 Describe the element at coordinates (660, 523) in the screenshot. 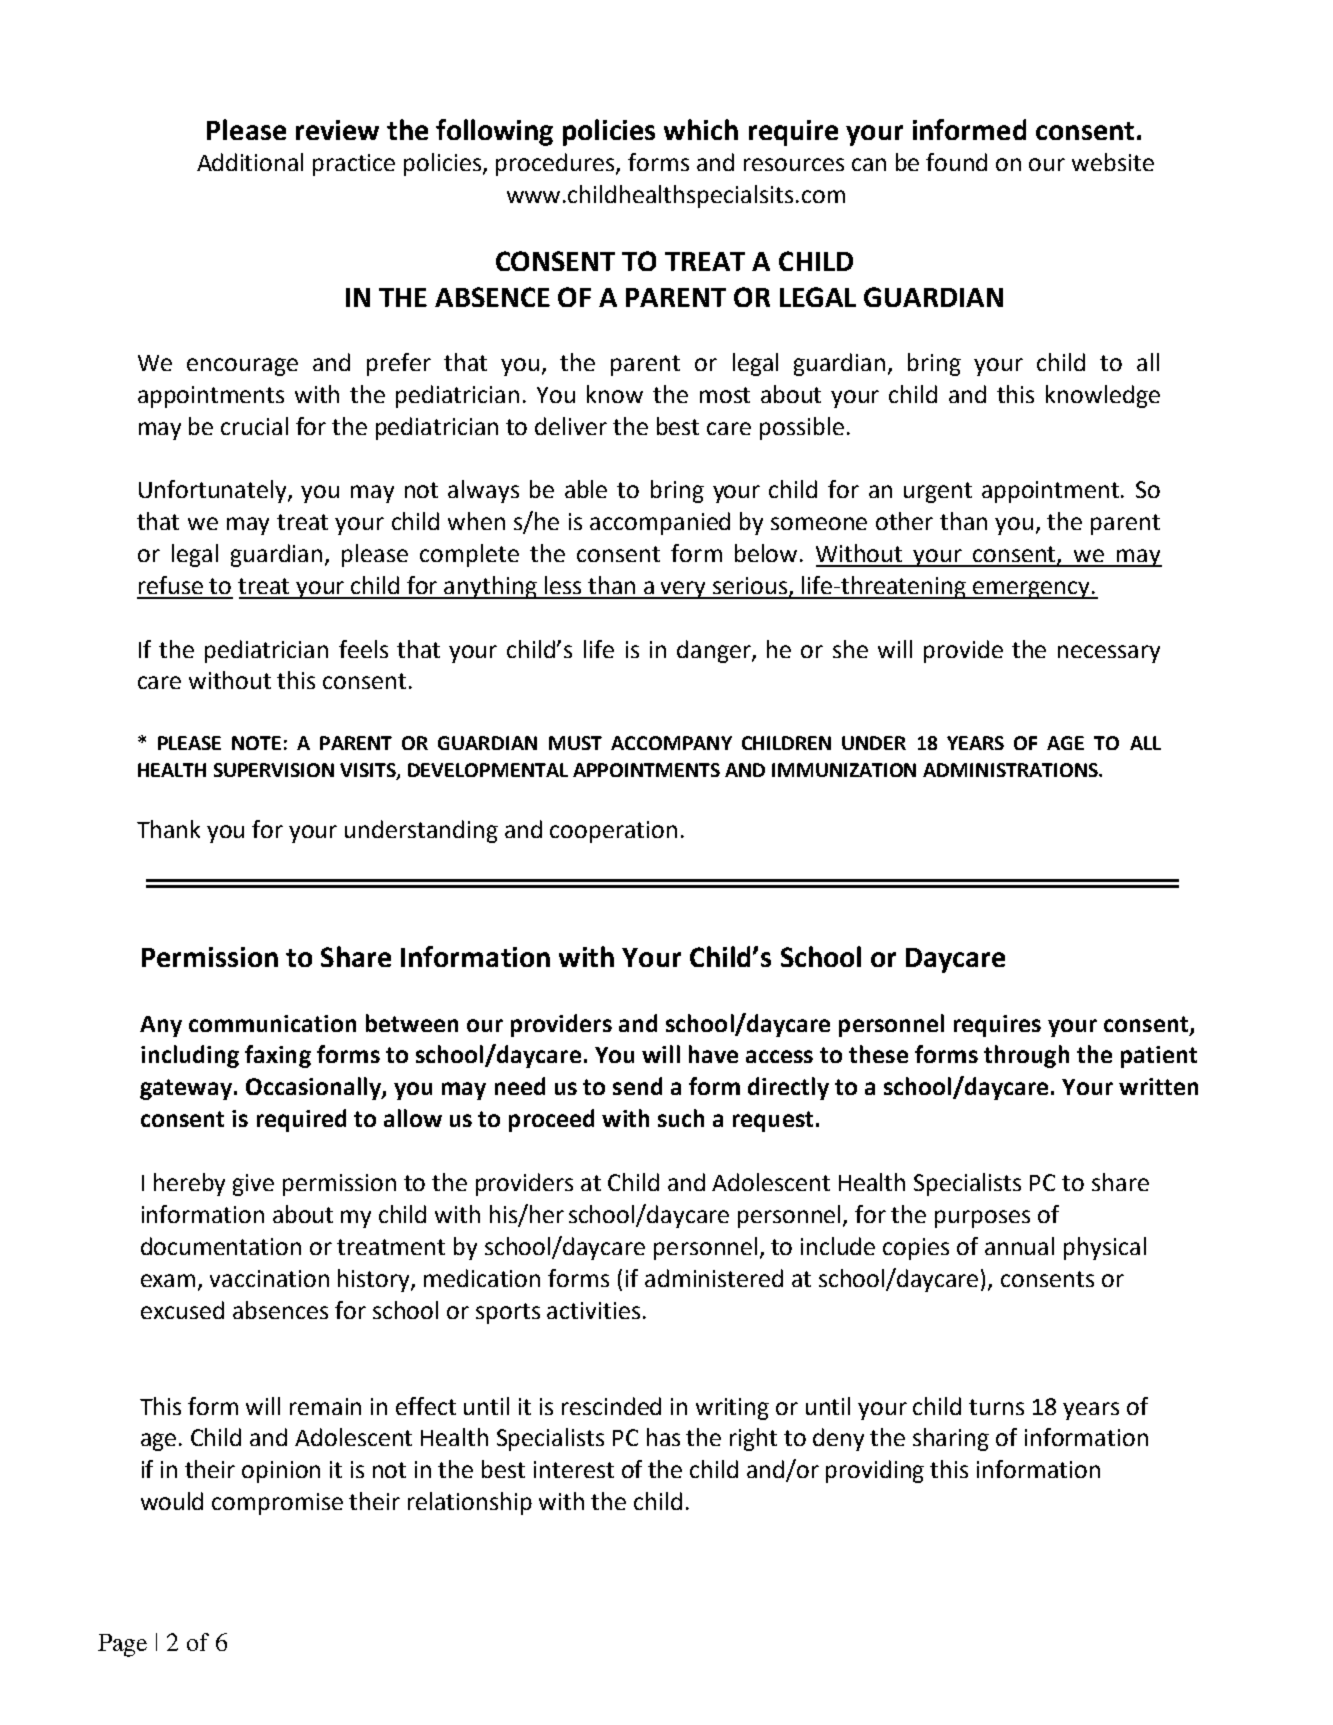

I see `accompanied` at that location.
